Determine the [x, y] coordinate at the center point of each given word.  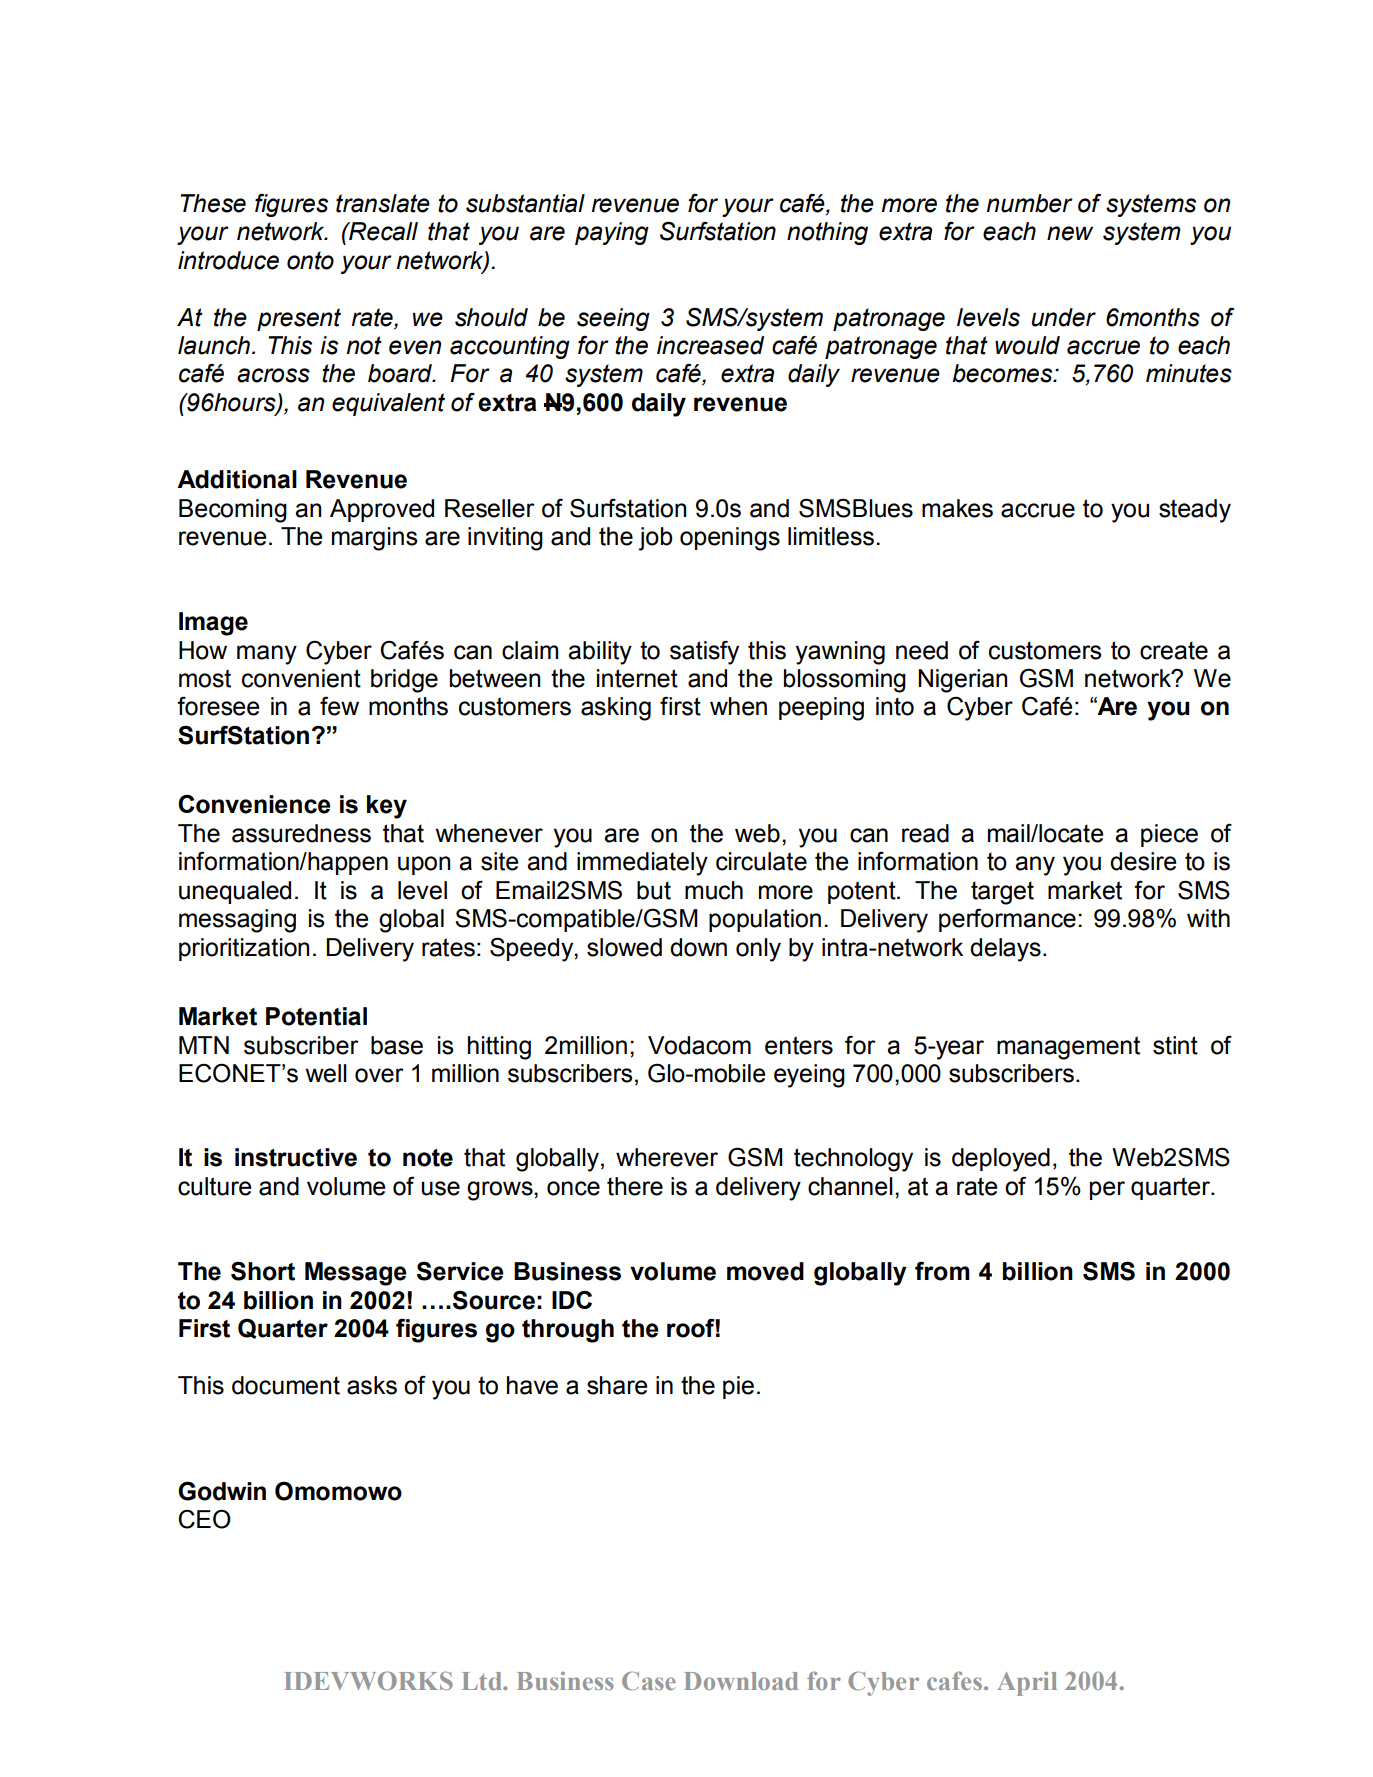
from [942, 1271]
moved [765, 1271]
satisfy [704, 652]
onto [310, 260]
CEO [204, 1519]
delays [1005, 950]
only [758, 950]
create [1174, 650]
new [1070, 233]
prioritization [244, 949]
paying [612, 233]
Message [356, 1274]
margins [374, 539]
